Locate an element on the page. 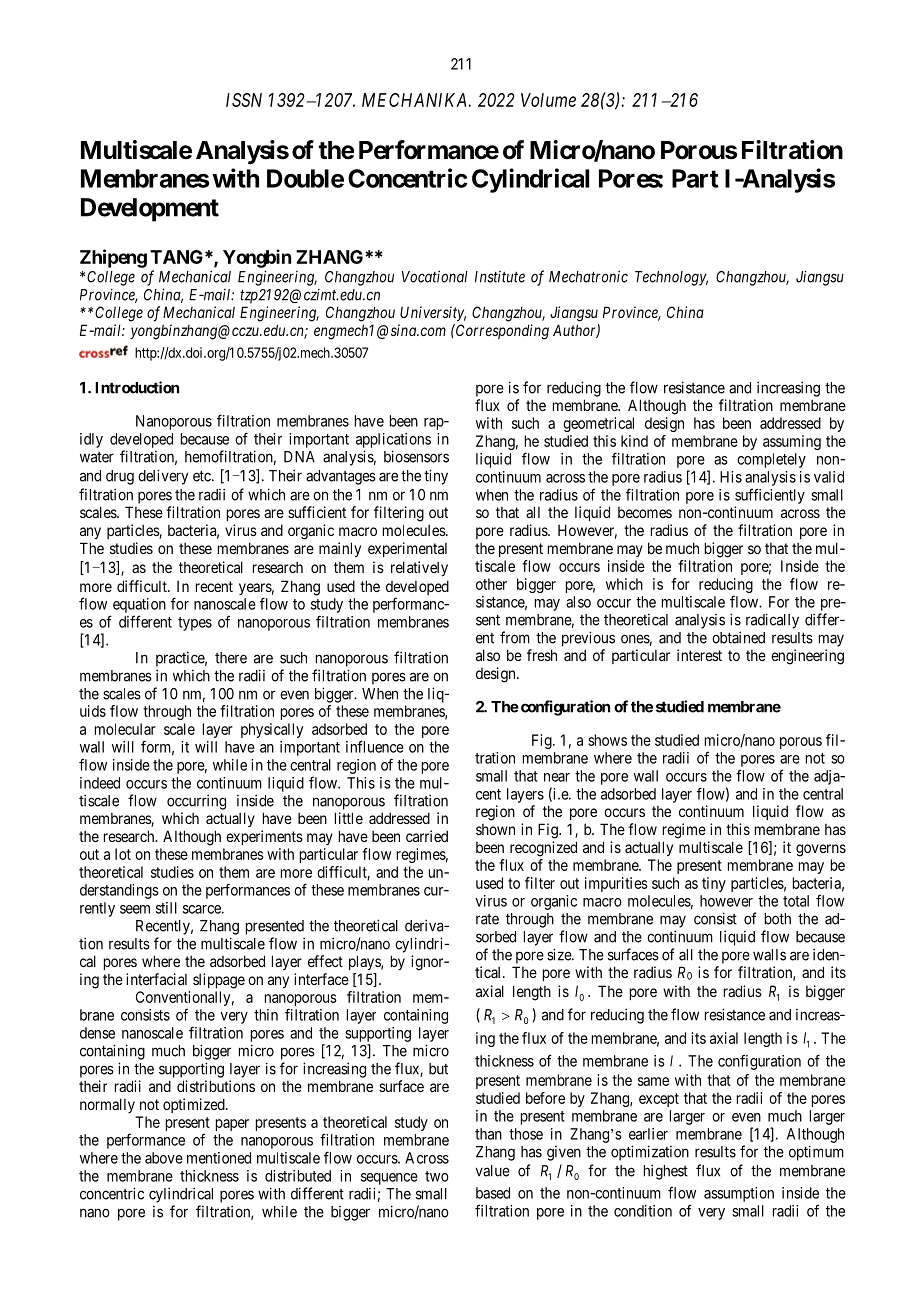 This image has width=924, height=1308. completely is located at coordinates (771, 460).
